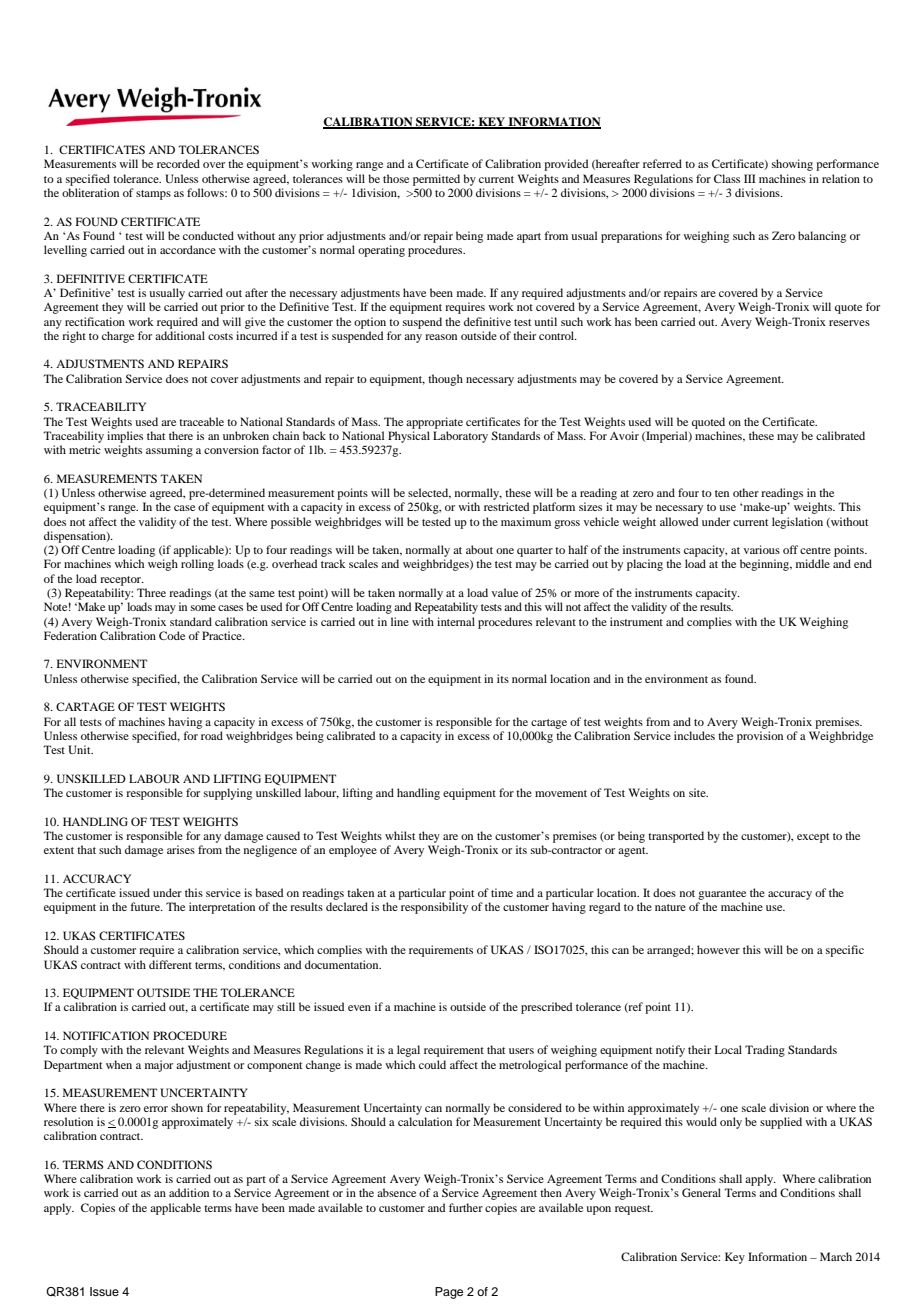  I want to click on provision, so click(760, 737).
